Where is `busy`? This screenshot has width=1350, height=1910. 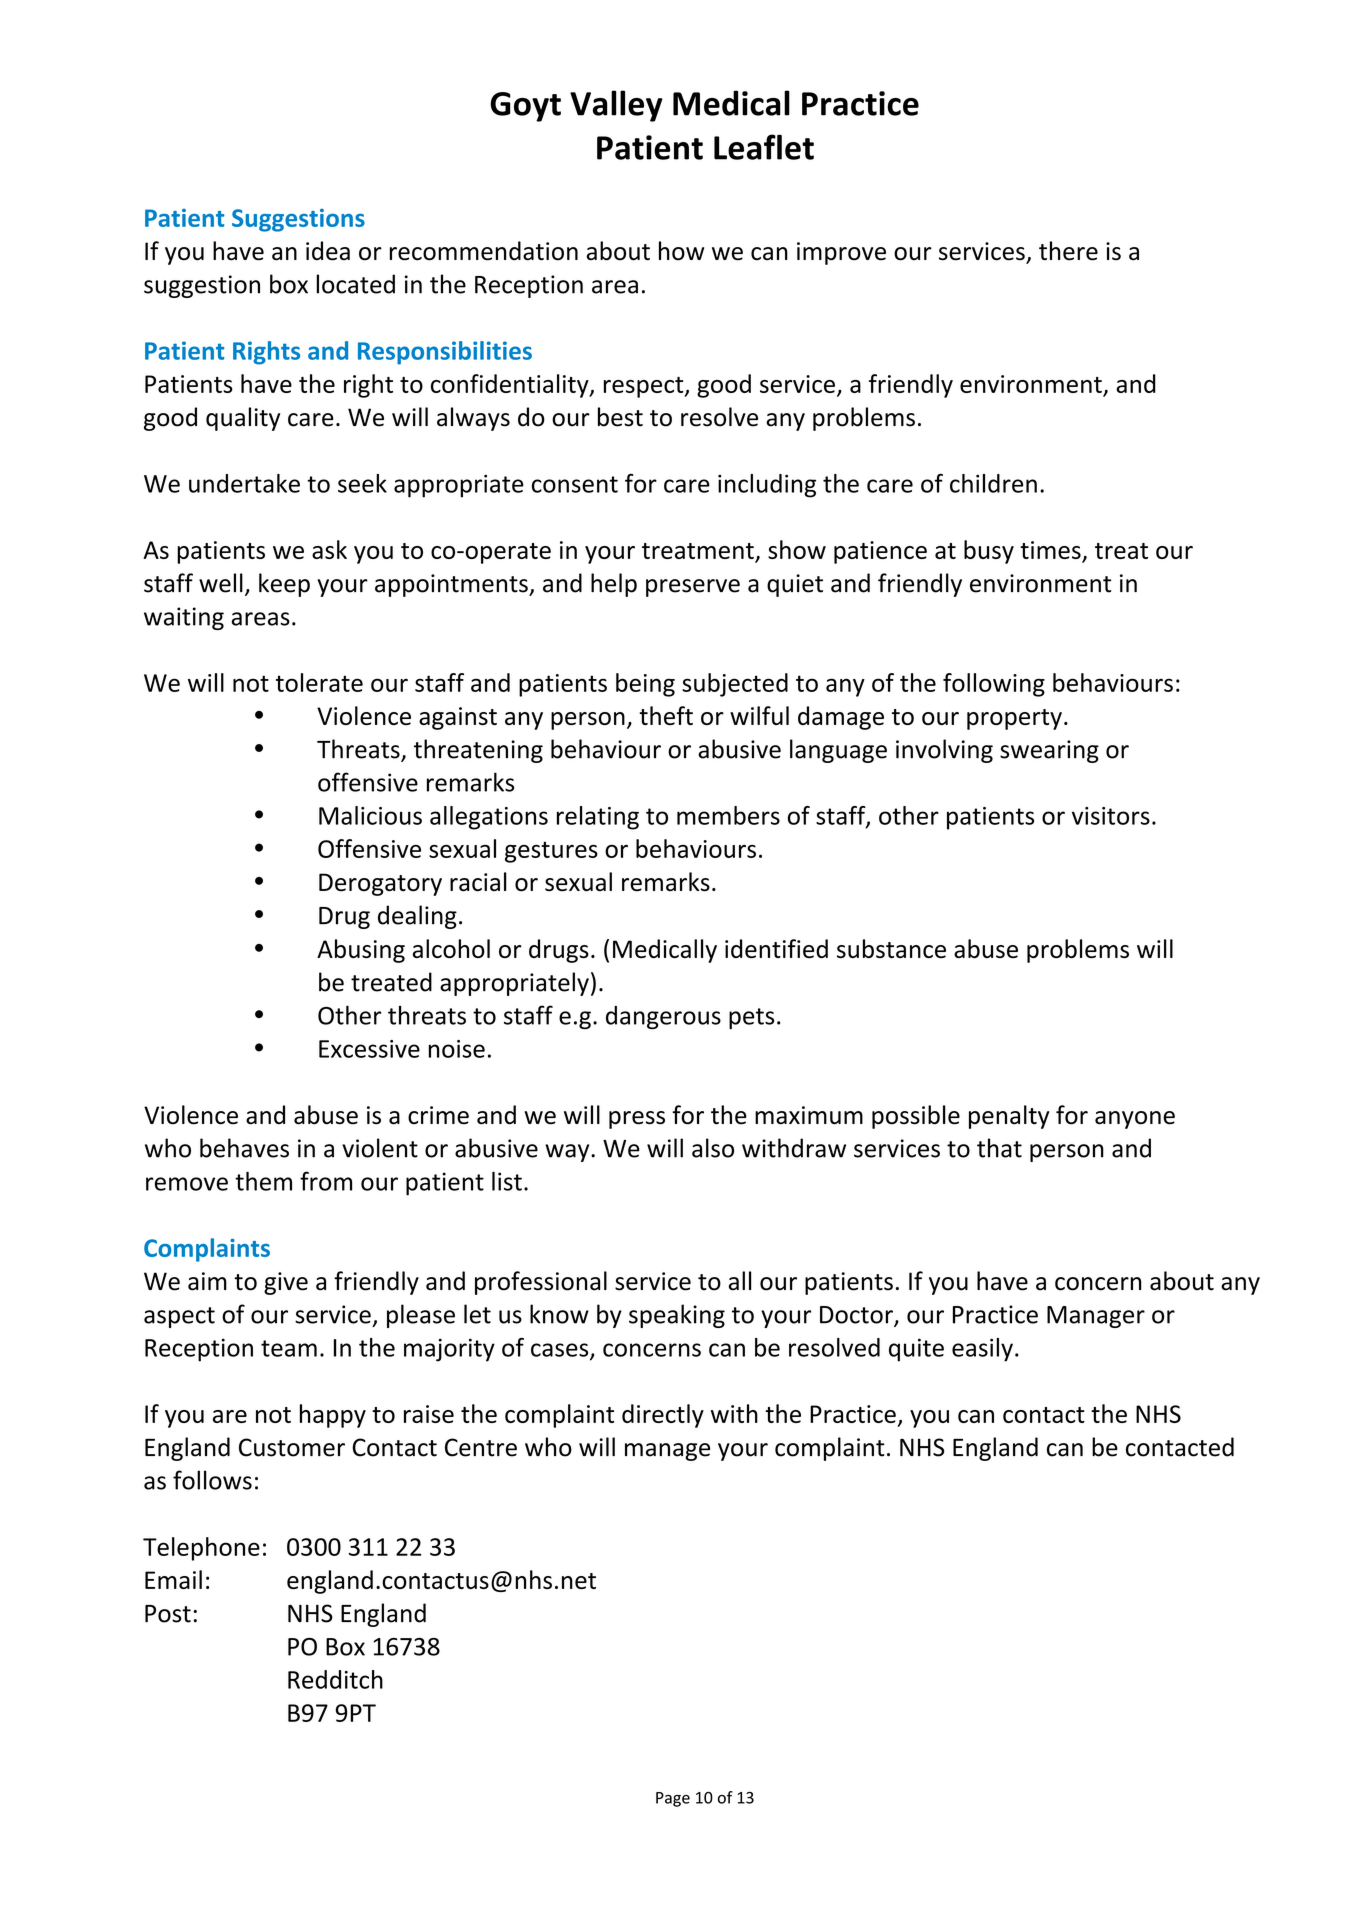
busy is located at coordinates (989, 552).
